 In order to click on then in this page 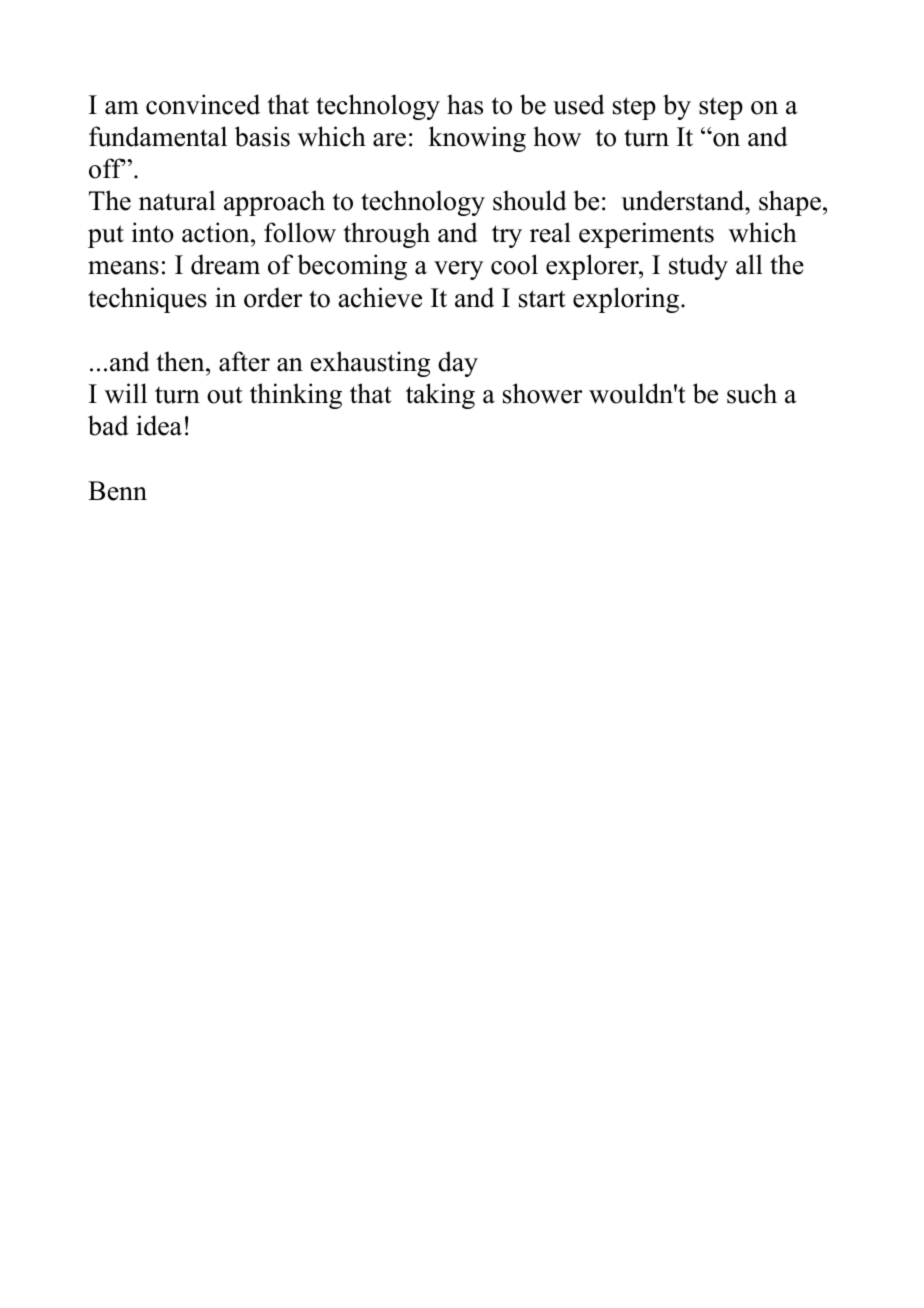, I will do `click(181, 361)`.
